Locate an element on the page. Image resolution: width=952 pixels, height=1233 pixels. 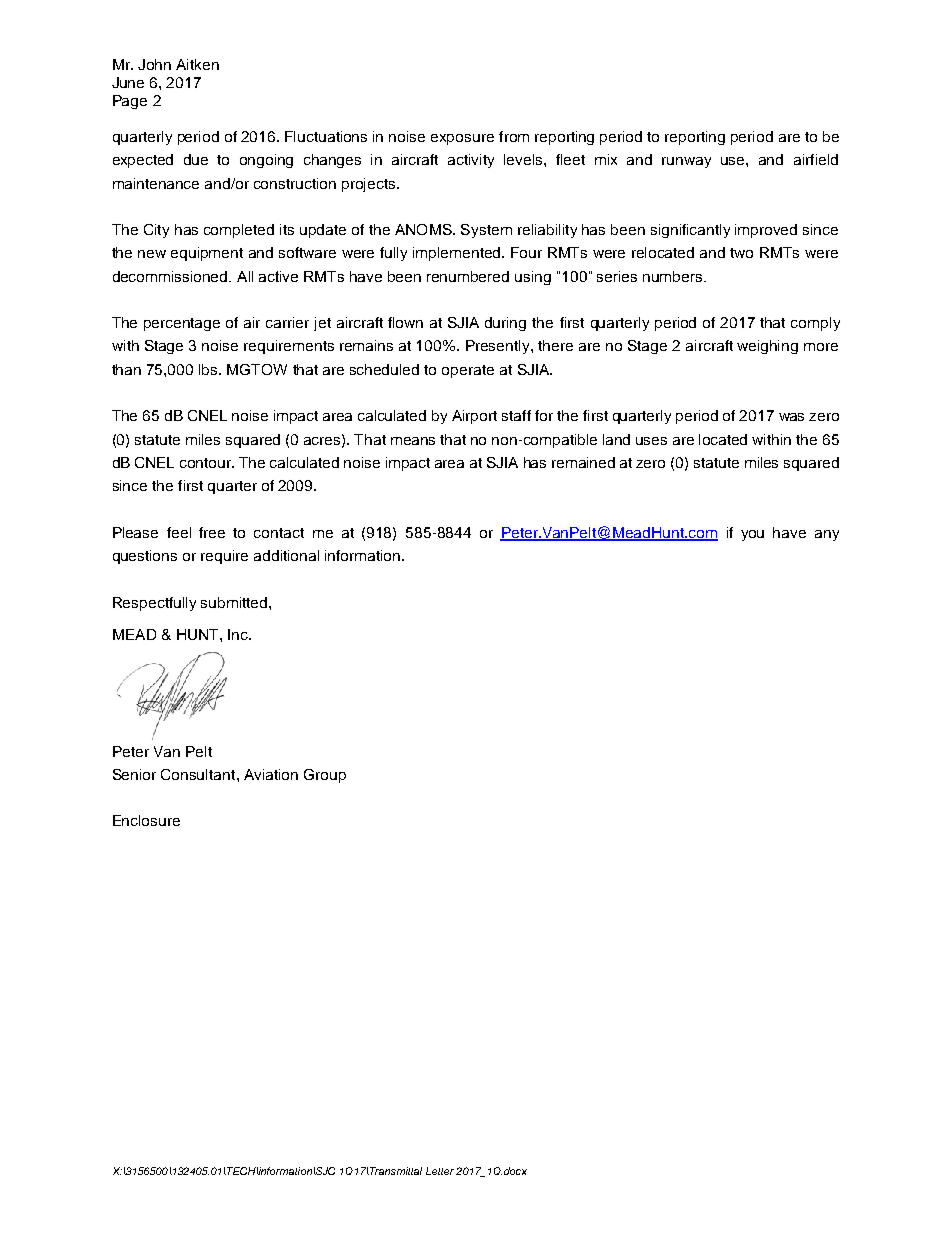
Group is located at coordinates (325, 776).
